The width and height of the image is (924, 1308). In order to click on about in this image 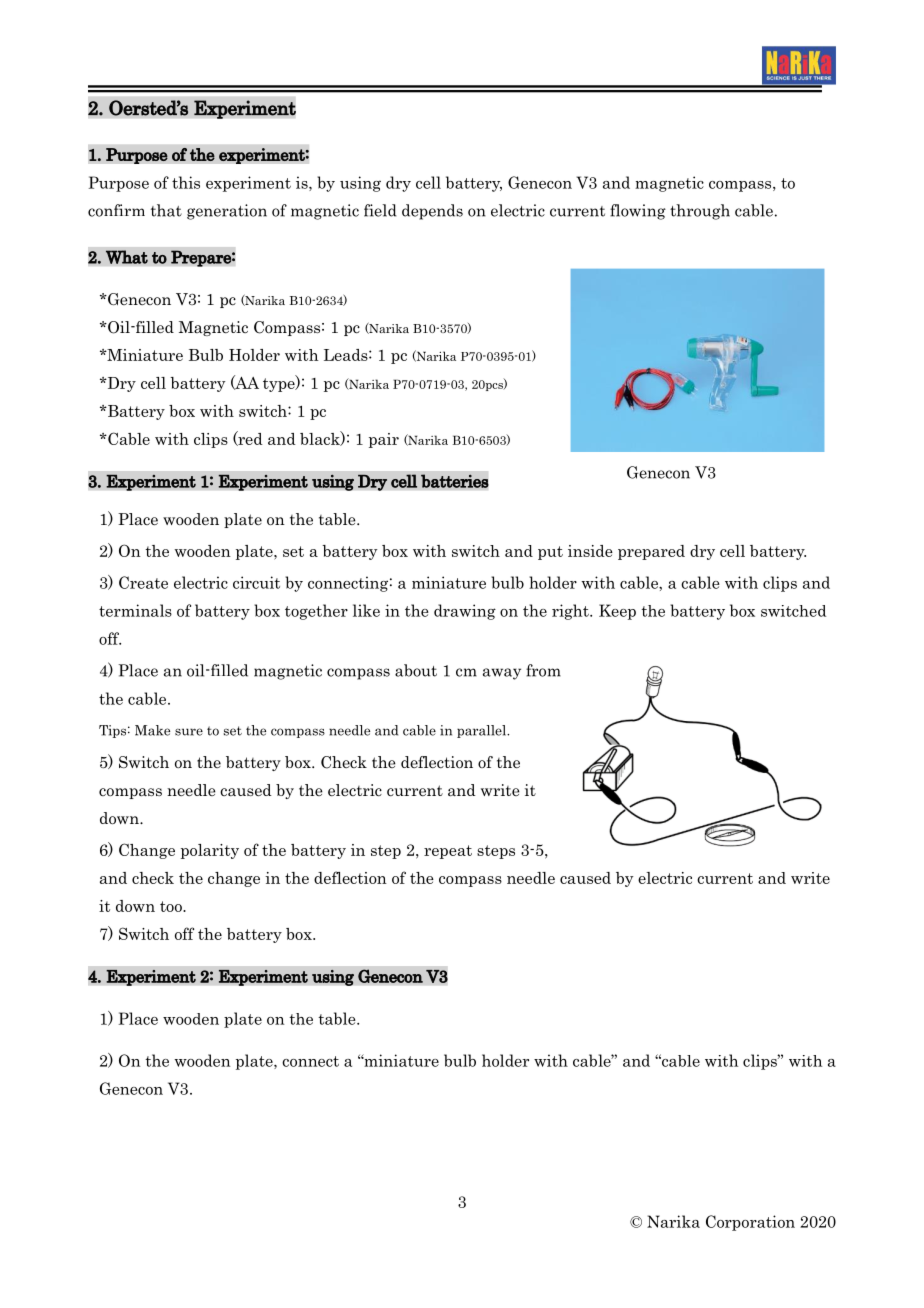, I will do `click(416, 670)`.
